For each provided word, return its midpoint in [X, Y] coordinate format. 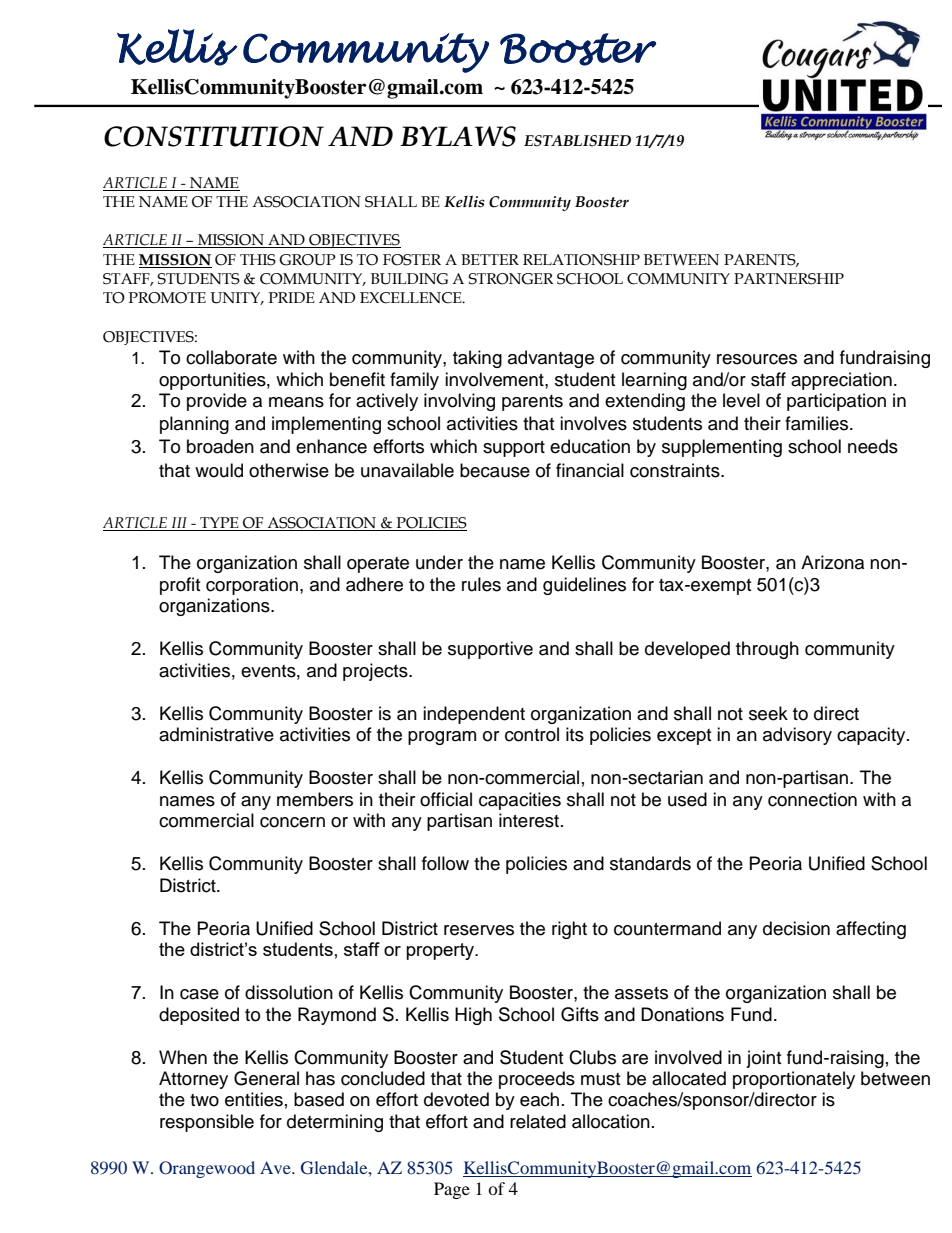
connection [812, 799]
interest [530, 820]
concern [292, 822]
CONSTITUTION [214, 136]
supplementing [722, 448]
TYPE [219, 524]
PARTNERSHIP [789, 279]
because [495, 470]
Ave [276, 1167]
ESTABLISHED [577, 141]
